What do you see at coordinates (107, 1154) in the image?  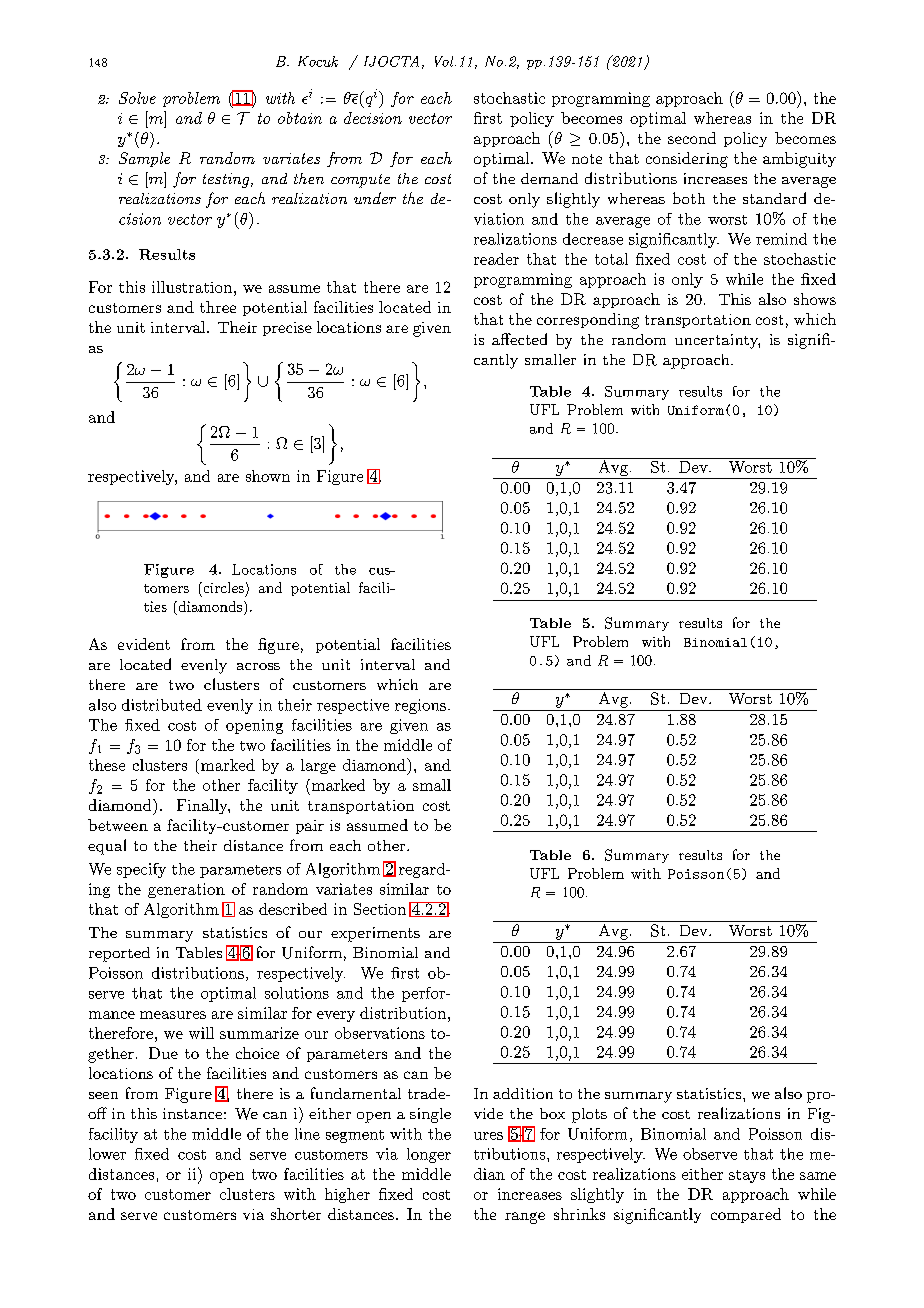 I see `lower` at bounding box center [107, 1154].
